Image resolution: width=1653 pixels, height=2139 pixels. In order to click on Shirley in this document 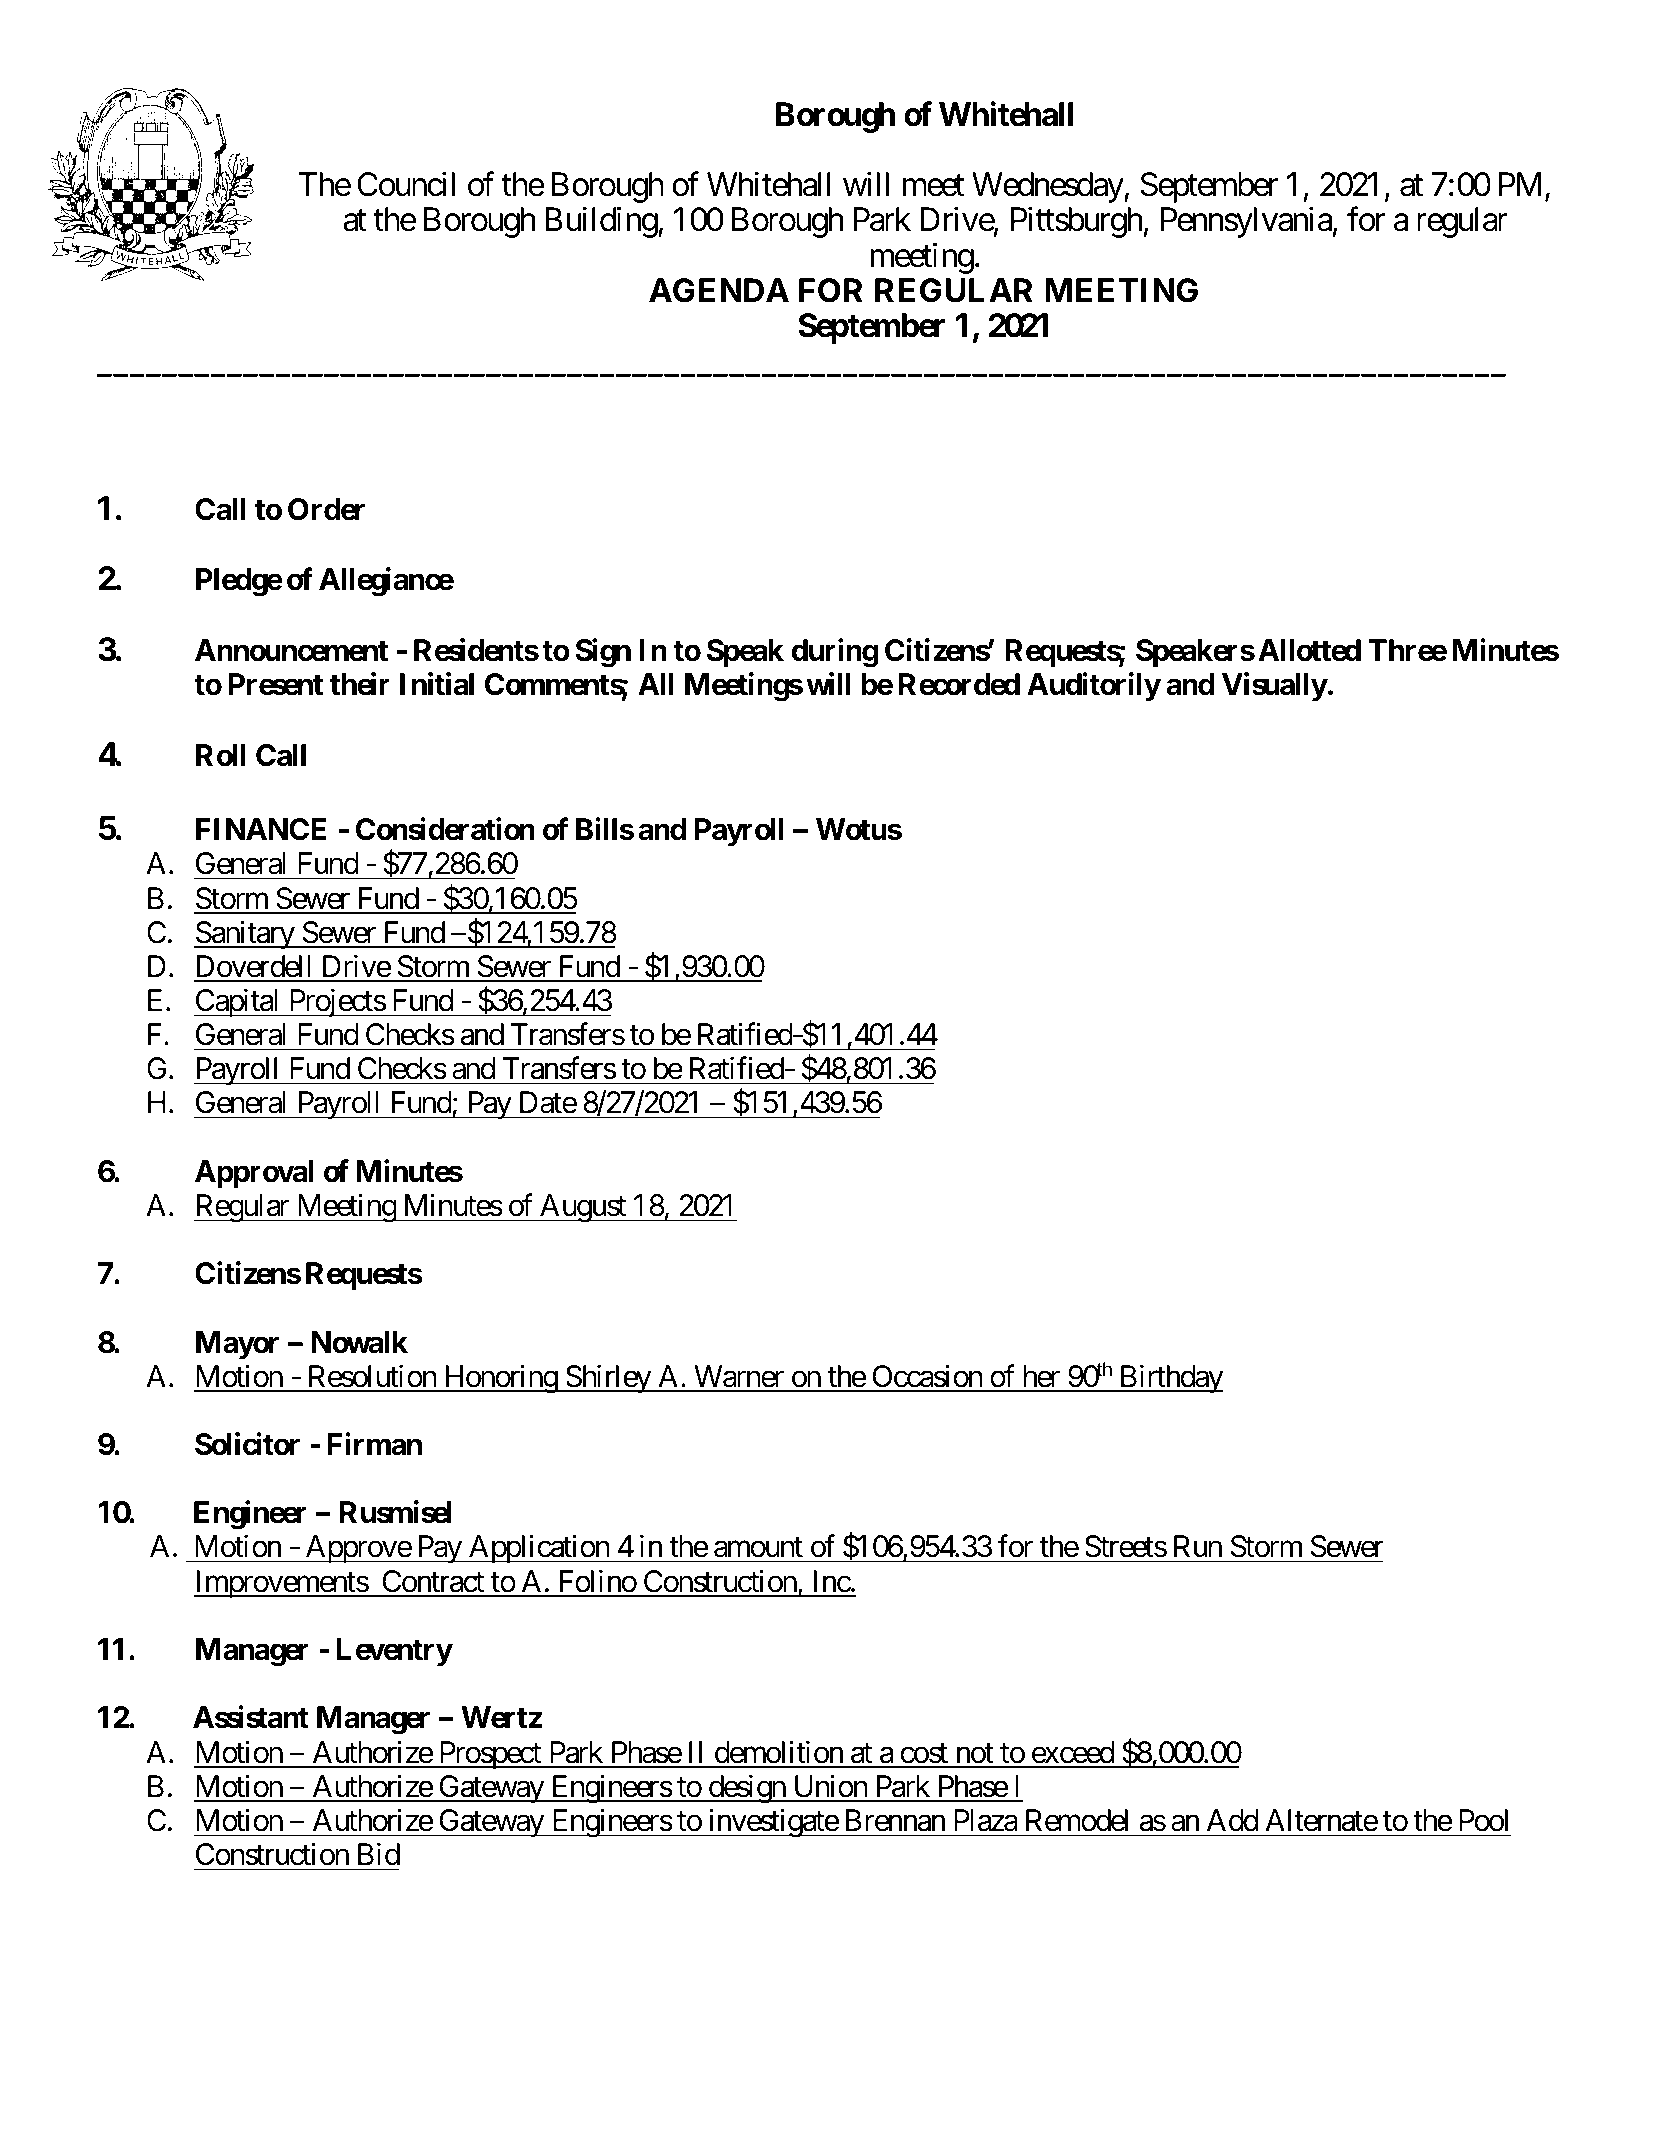, I will do `click(607, 1378)`.
